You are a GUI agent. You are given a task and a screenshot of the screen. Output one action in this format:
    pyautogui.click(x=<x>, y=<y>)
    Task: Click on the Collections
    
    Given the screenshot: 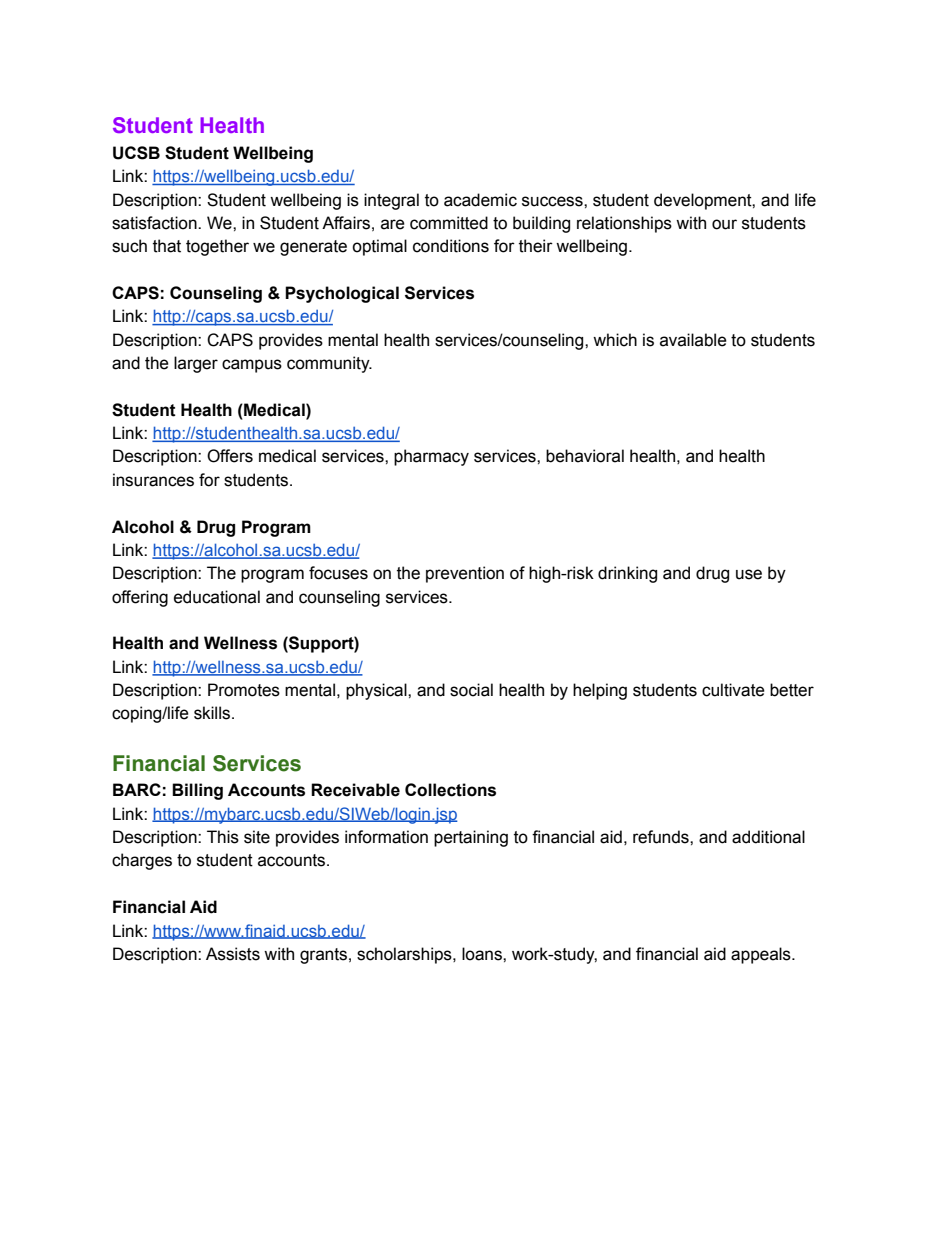 What is the action you would take?
    pyautogui.click(x=450, y=790)
